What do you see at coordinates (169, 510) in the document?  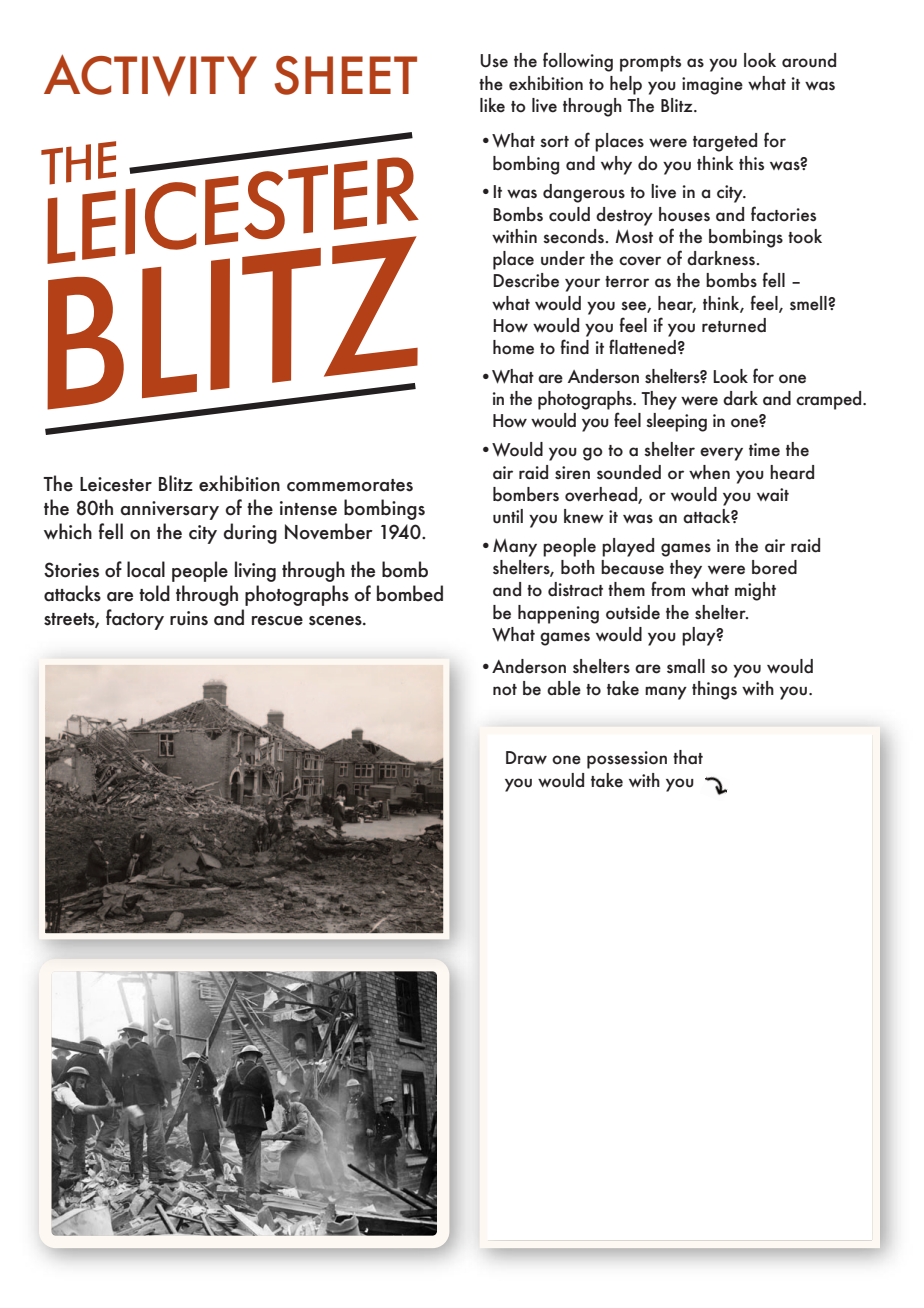 I see `anniversary` at bounding box center [169, 510].
